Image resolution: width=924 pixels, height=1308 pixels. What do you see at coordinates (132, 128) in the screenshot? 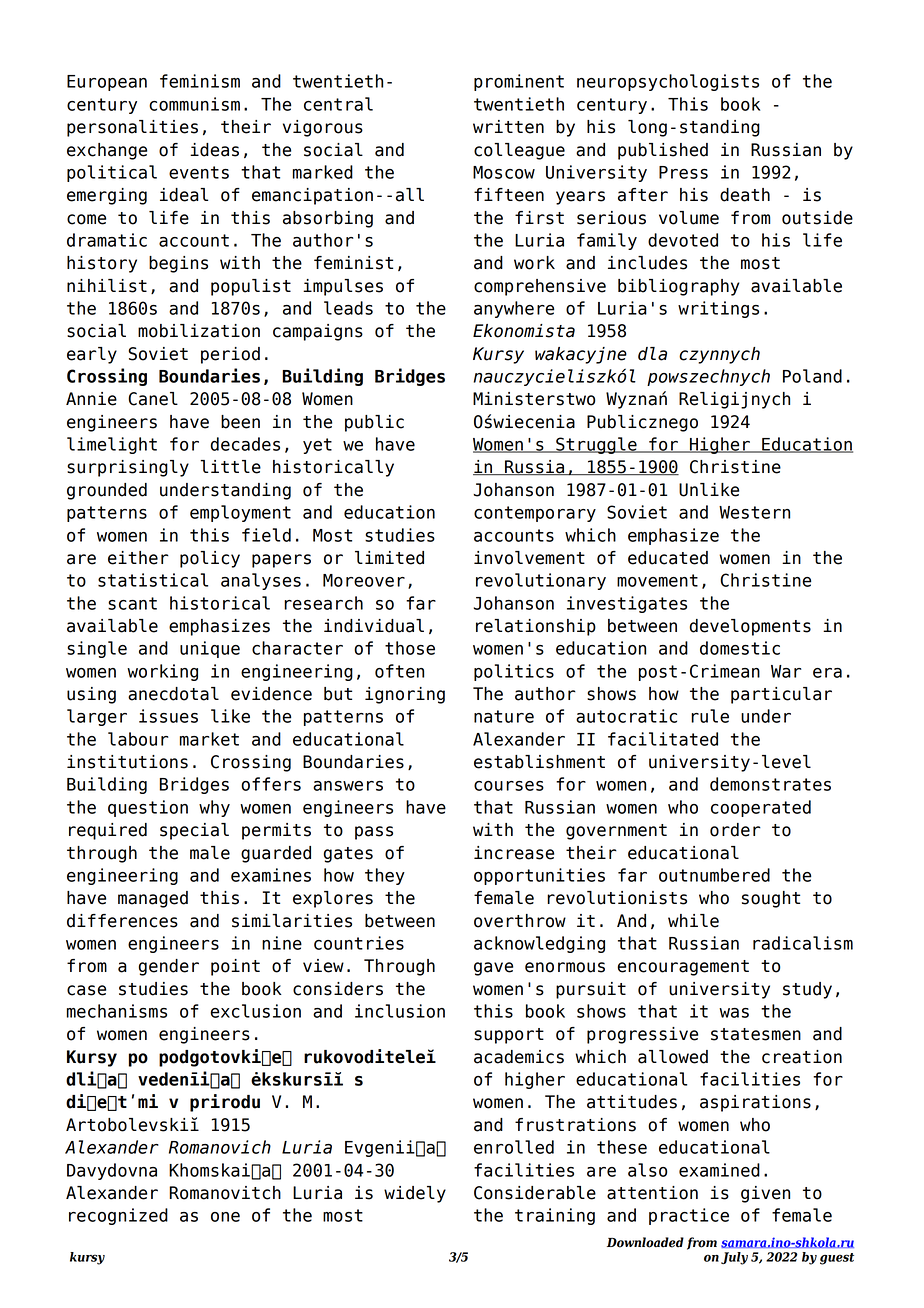
I see `personalities` at bounding box center [132, 128].
